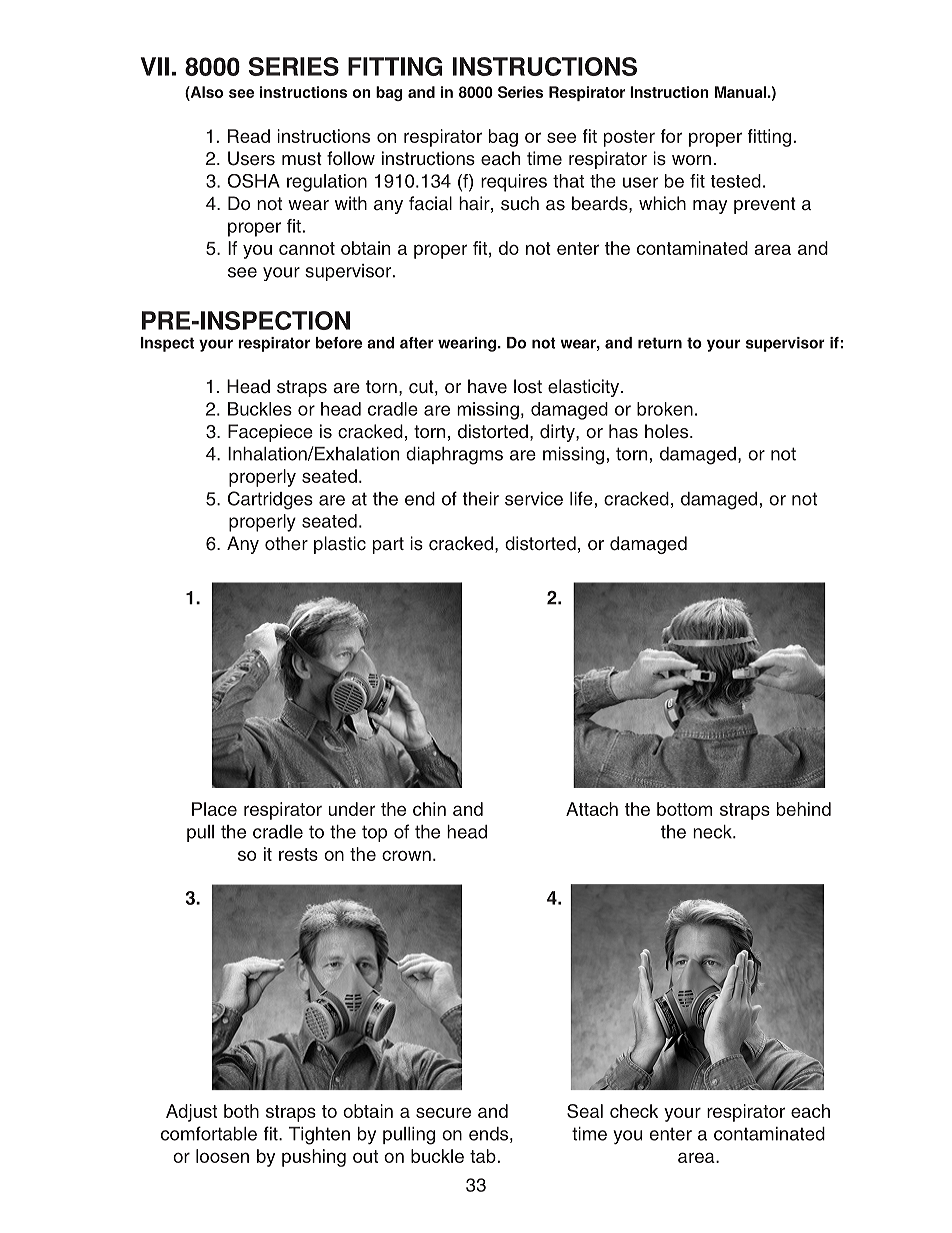  What do you see at coordinates (487, 386) in the screenshot?
I see `have` at bounding box center [487, 386].
